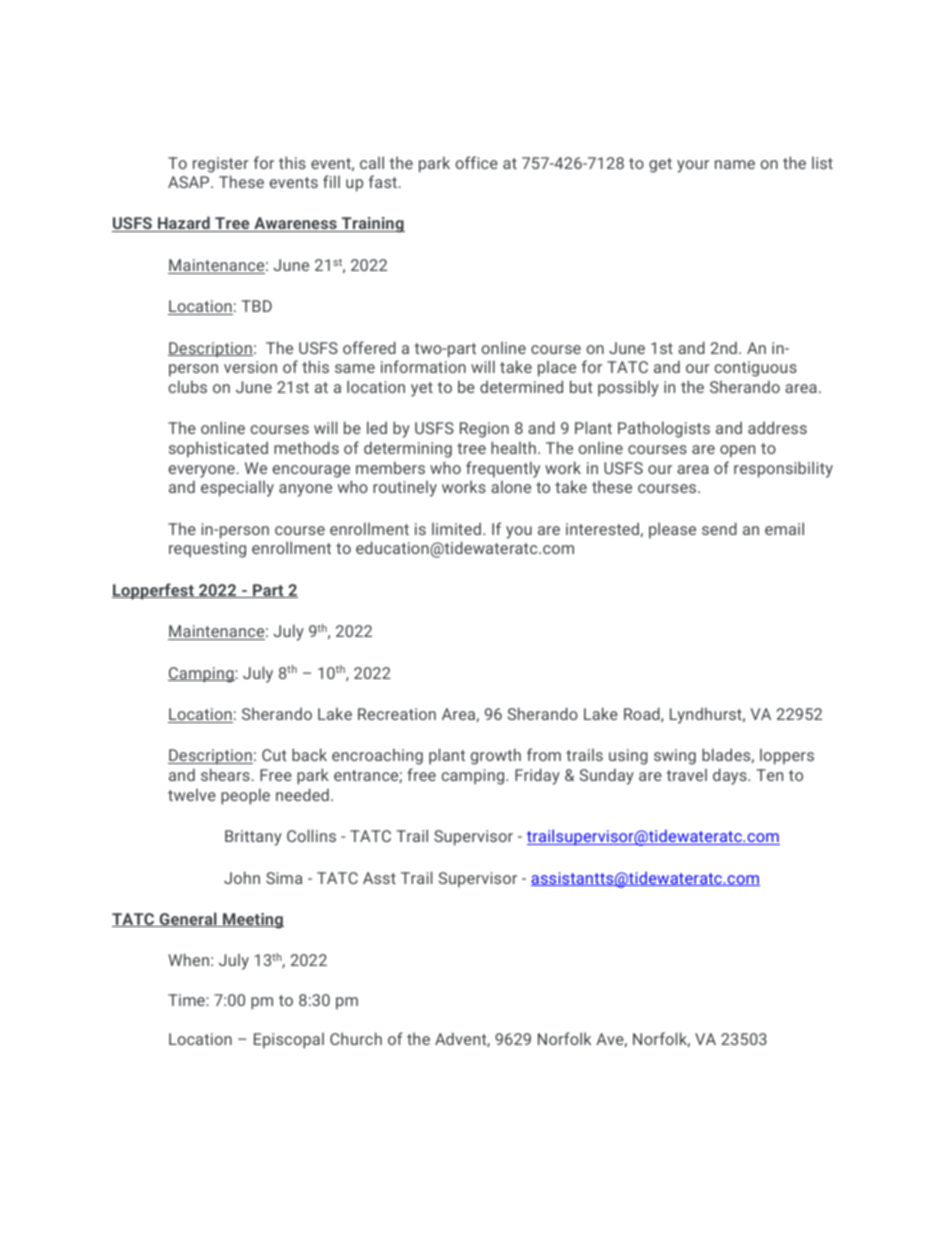  I want to click on Church, so click(356, 1038).
